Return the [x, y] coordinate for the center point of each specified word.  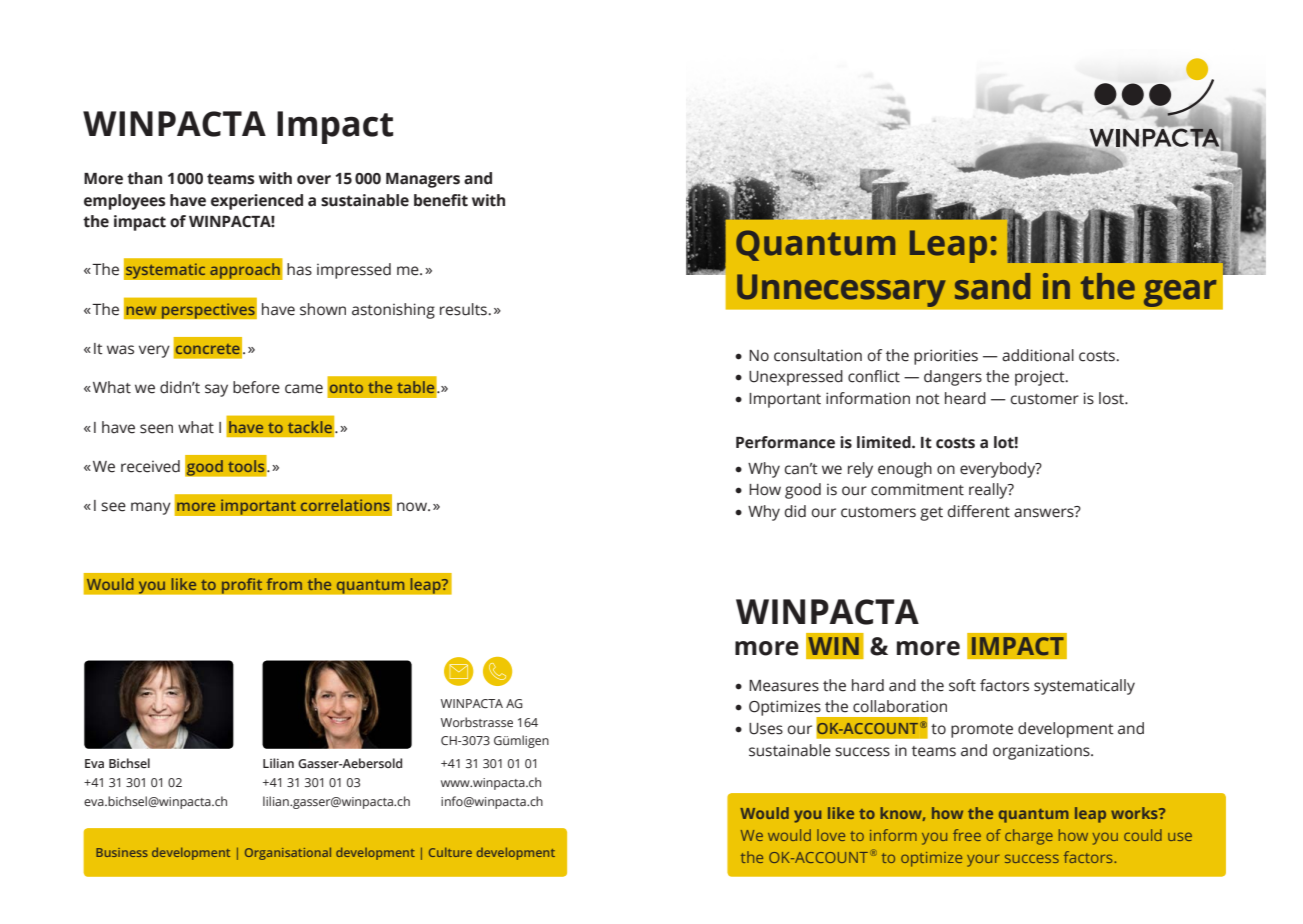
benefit [441, 200]
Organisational [288, 853]
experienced [257, 202]
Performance [785, 442]
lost [1113, 398]
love [831, 835]
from [284, 584]
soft [962, 685]
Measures [784, 686]
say [216, 390]
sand [992, 286]
